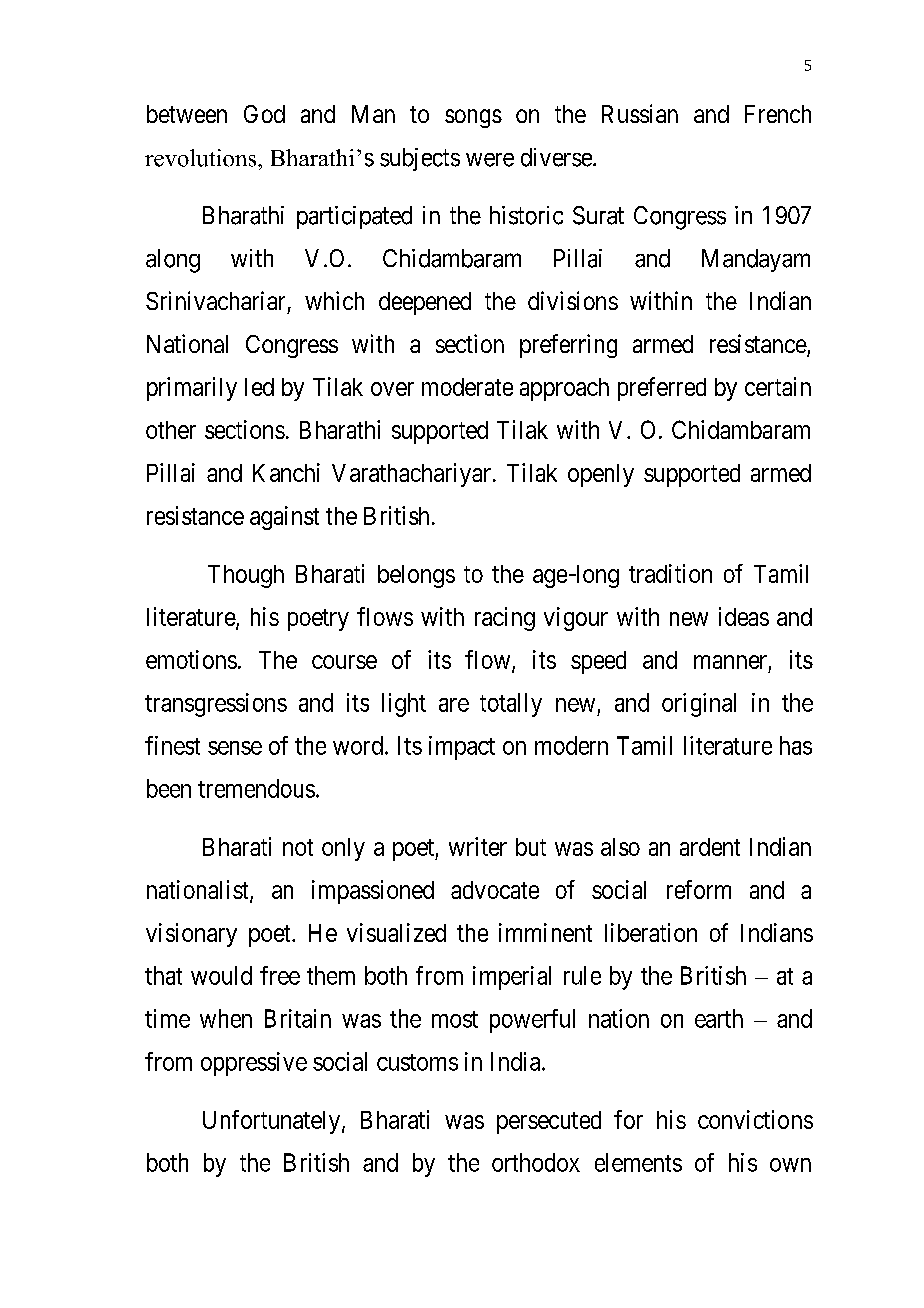  What do you see at coordinates (284, 518) in the page?
I see `against` at bounding box center [284, 518].
